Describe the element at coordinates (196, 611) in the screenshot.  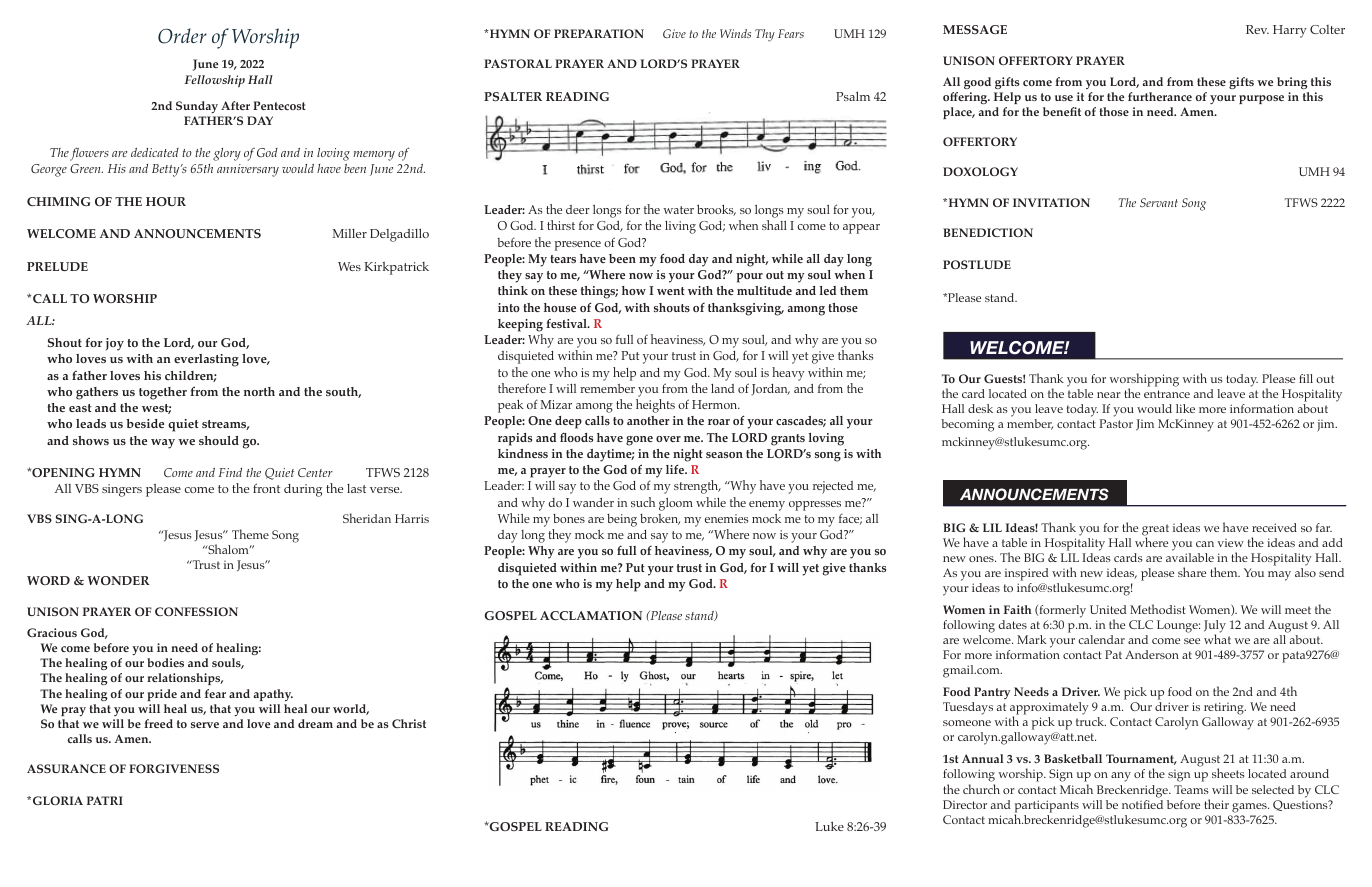
I see `CONFESSION` at that location.
